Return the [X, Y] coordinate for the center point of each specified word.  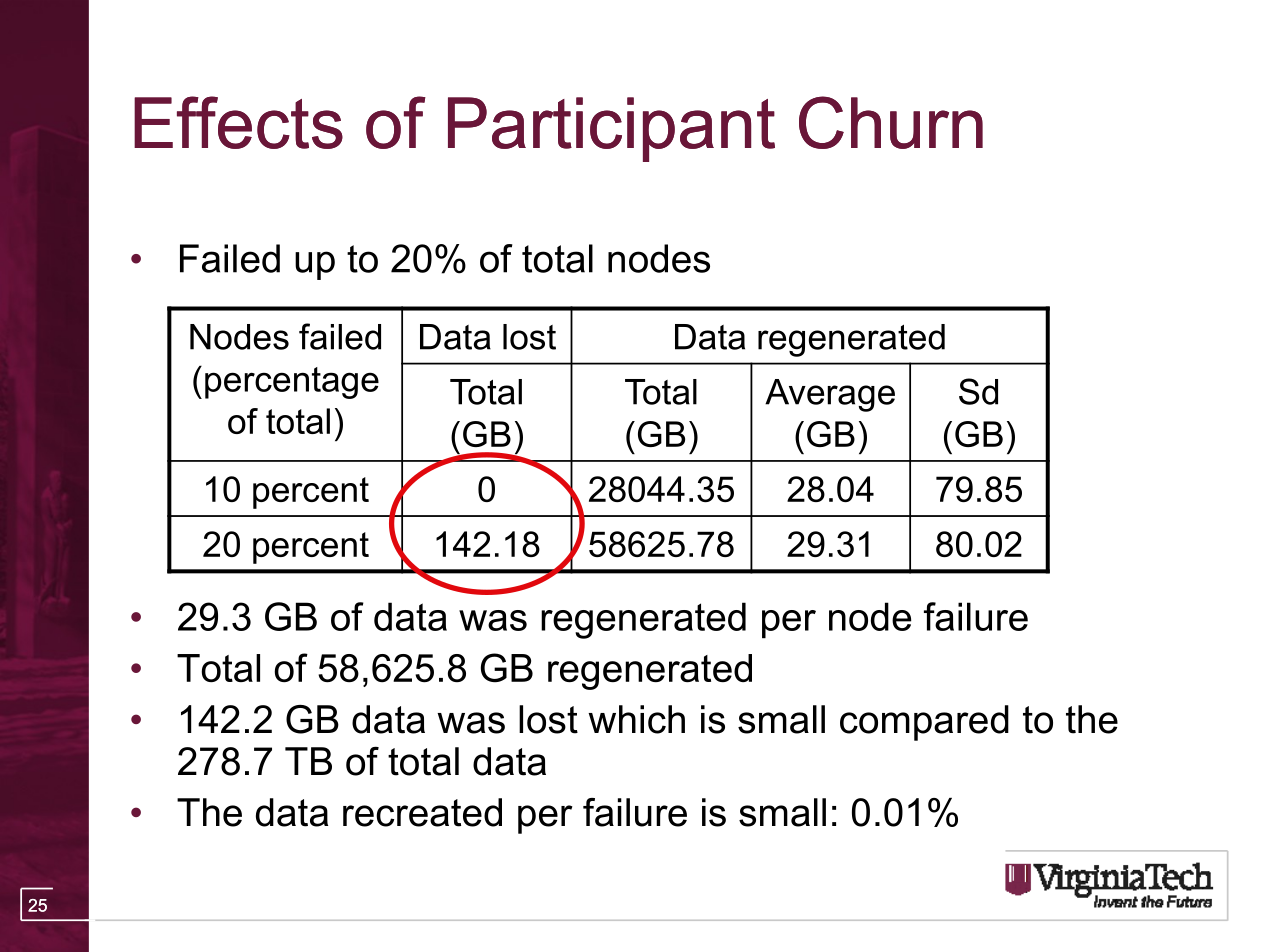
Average [830, 395]
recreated [422, 812]
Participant [611, 129]
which [636, 719]
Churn [891, 122]
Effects [238, 122]
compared [924, 723]
